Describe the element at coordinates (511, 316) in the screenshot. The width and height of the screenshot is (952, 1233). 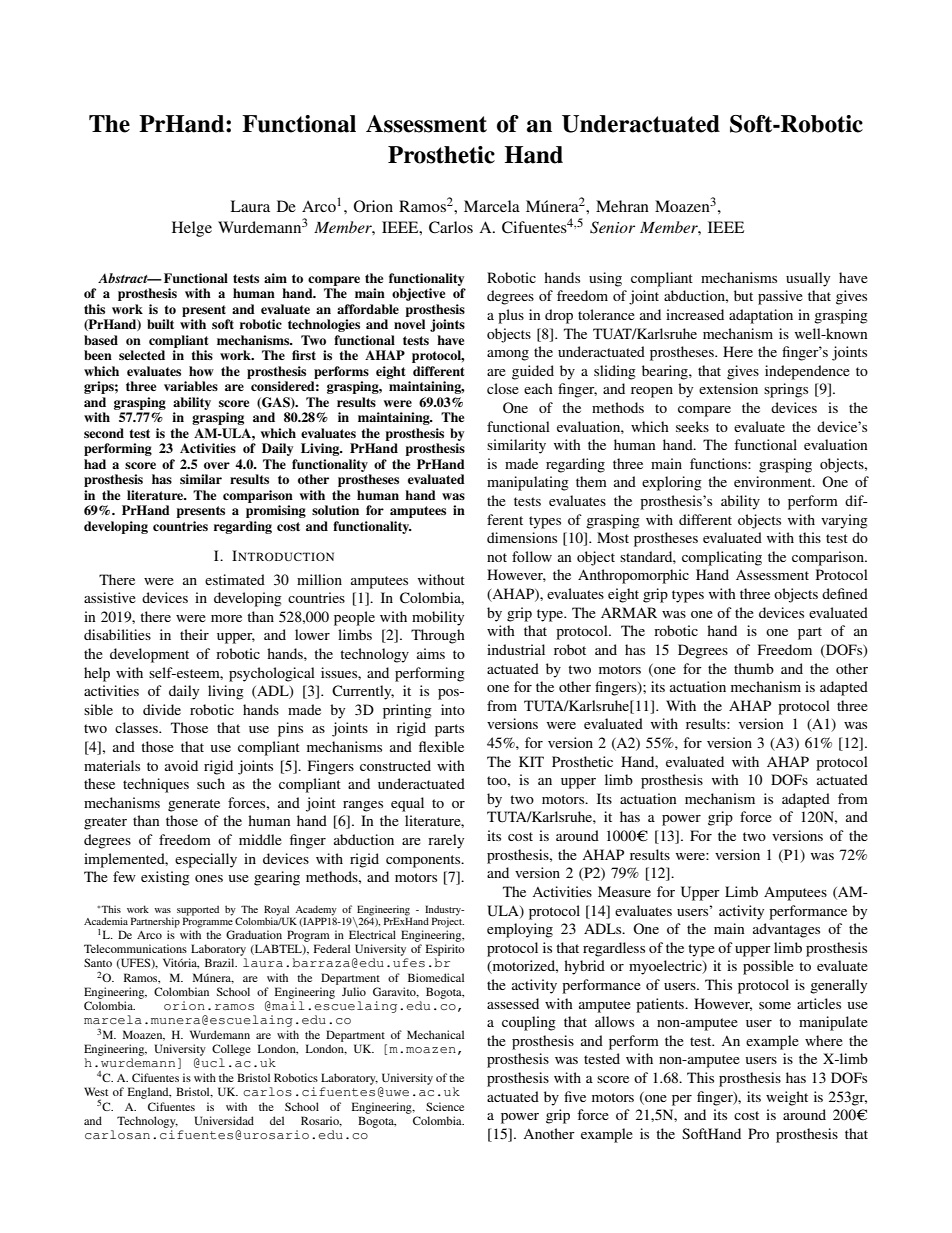
I see `plus` at that location.
